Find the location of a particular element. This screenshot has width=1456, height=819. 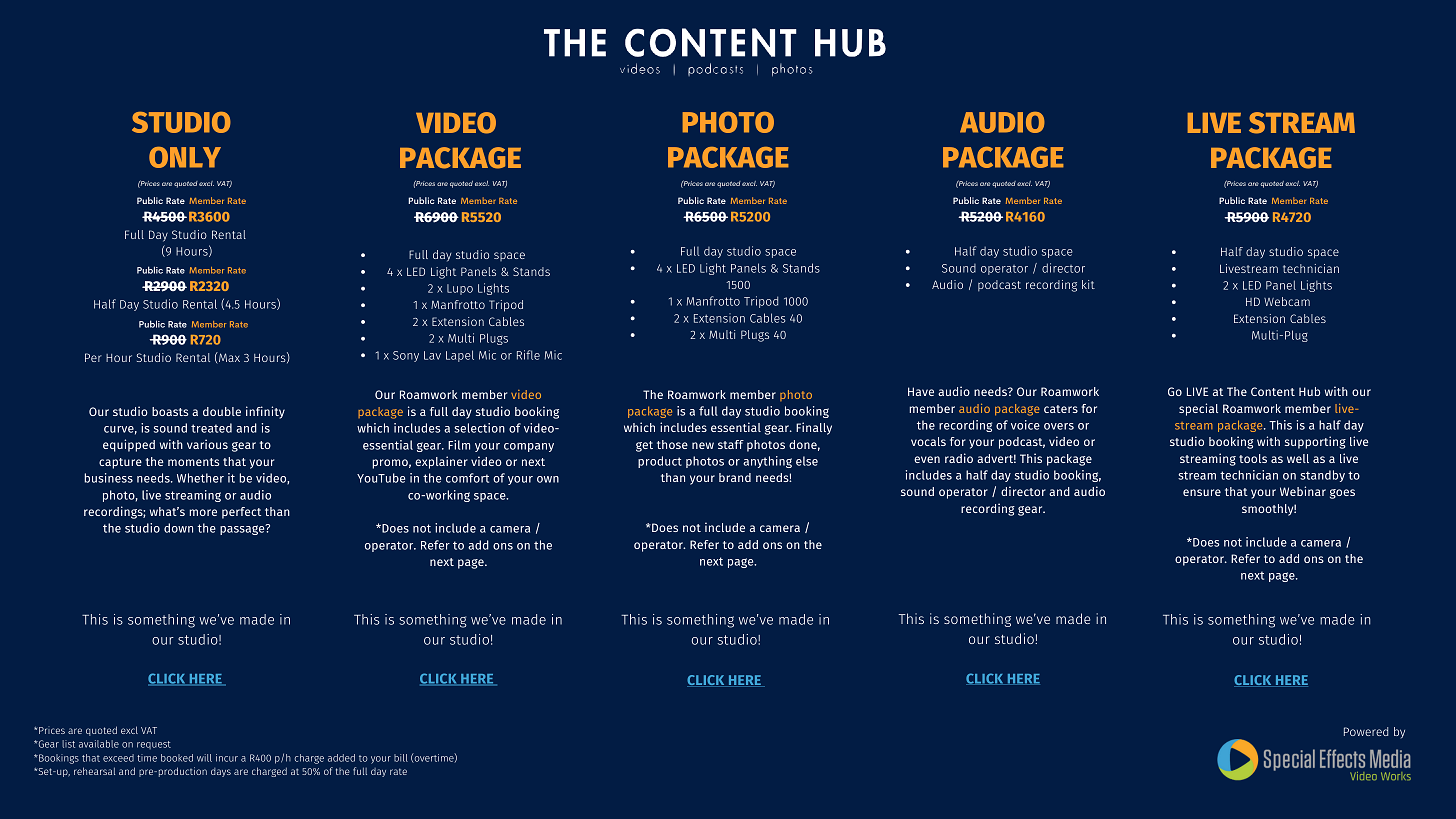

down is located at coordinates (178, 528).
